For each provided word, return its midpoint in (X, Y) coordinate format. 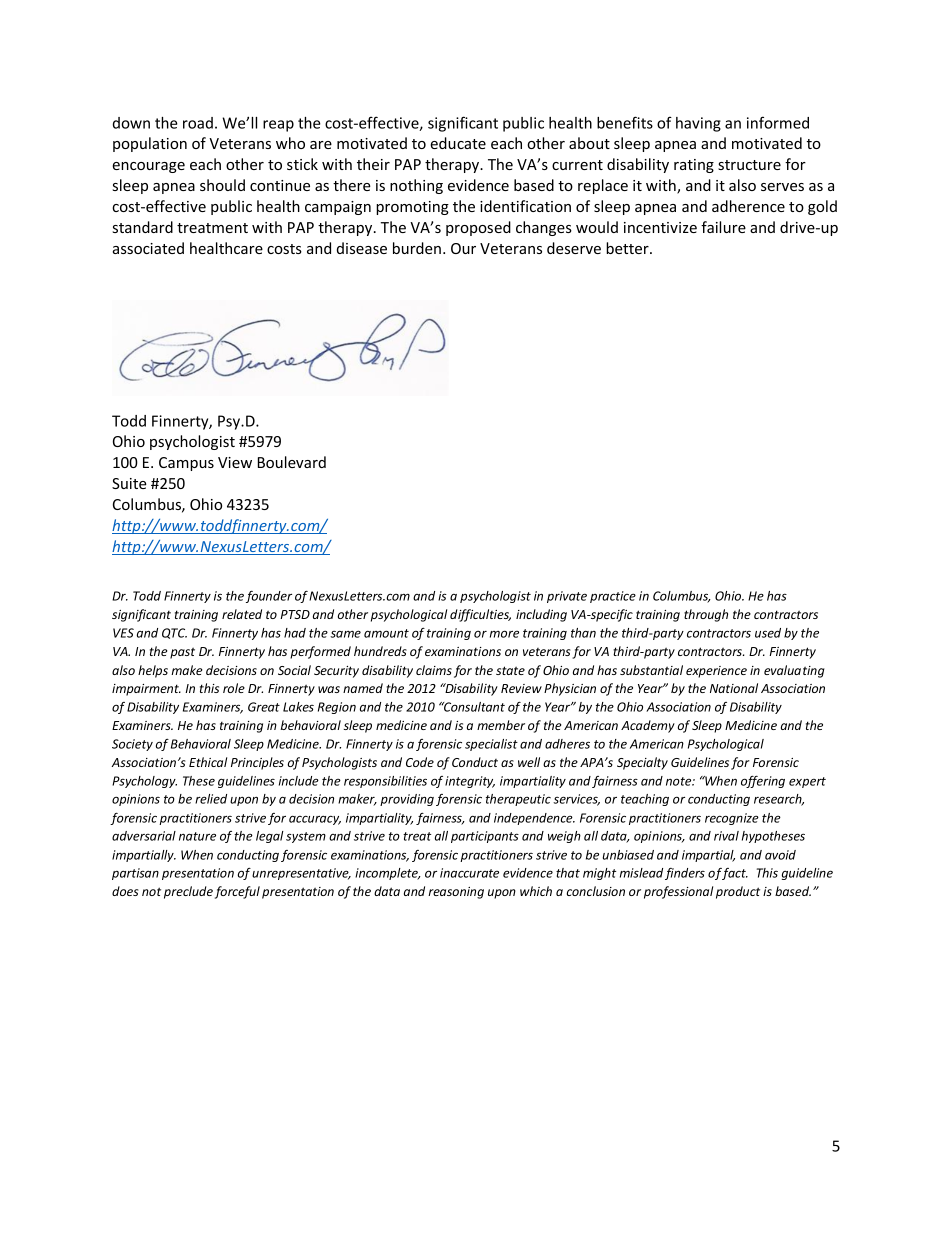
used (768, 633)
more (504, 634)
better (628, 248)
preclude (188, 892)
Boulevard (292, 462)
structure (749, 165)
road (198, 123)
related (242, 614)
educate (458, 143)
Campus (186, 464)
